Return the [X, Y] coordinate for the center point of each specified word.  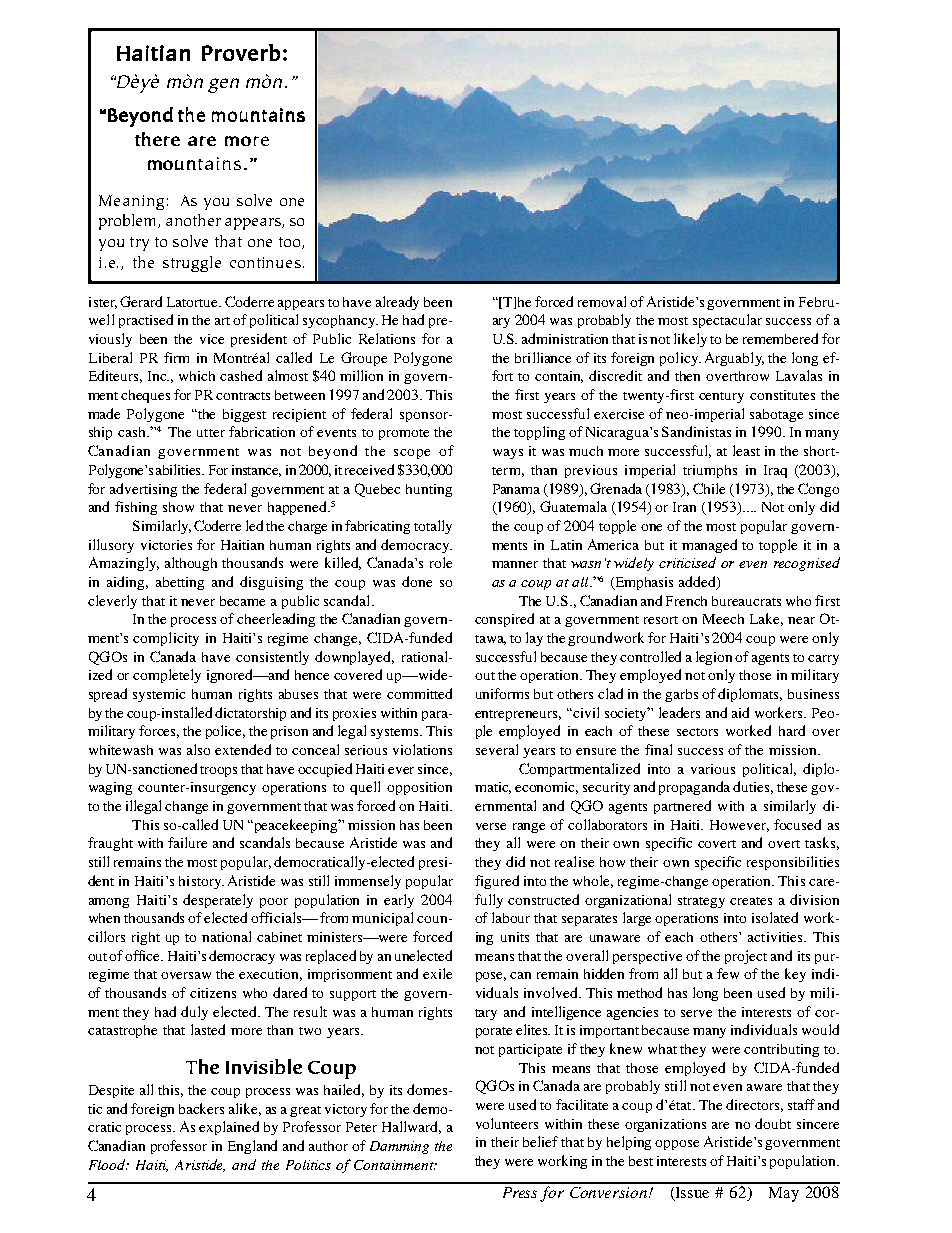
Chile [709, 488]
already [397, 303]
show [178, 507]
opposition [419, 788]
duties [753, 787]
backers [201, 1108]
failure [187, 842]
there [157, 139]
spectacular [727, 321]
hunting [429, 490]
